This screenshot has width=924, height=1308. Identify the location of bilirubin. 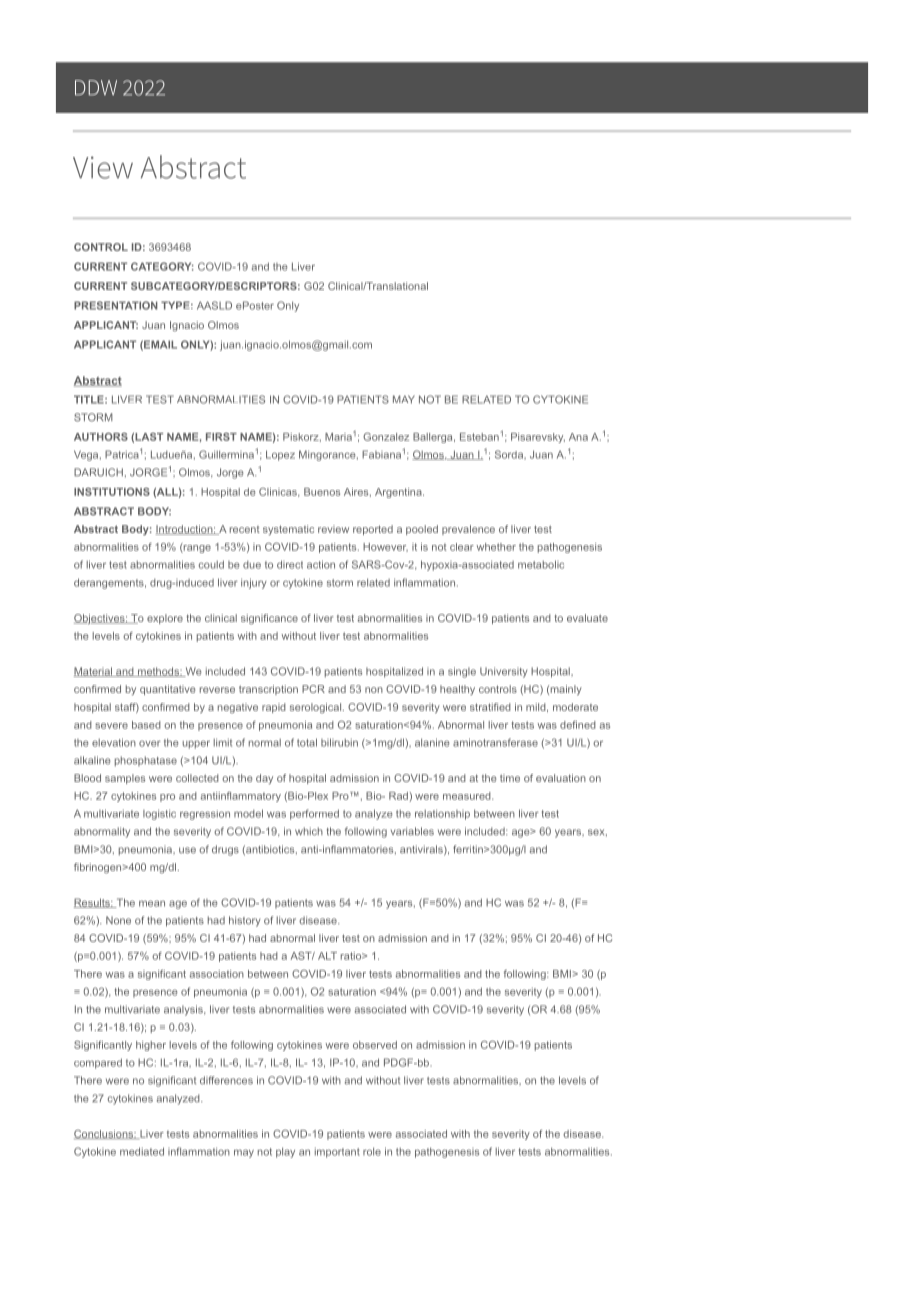
(339, 742).
